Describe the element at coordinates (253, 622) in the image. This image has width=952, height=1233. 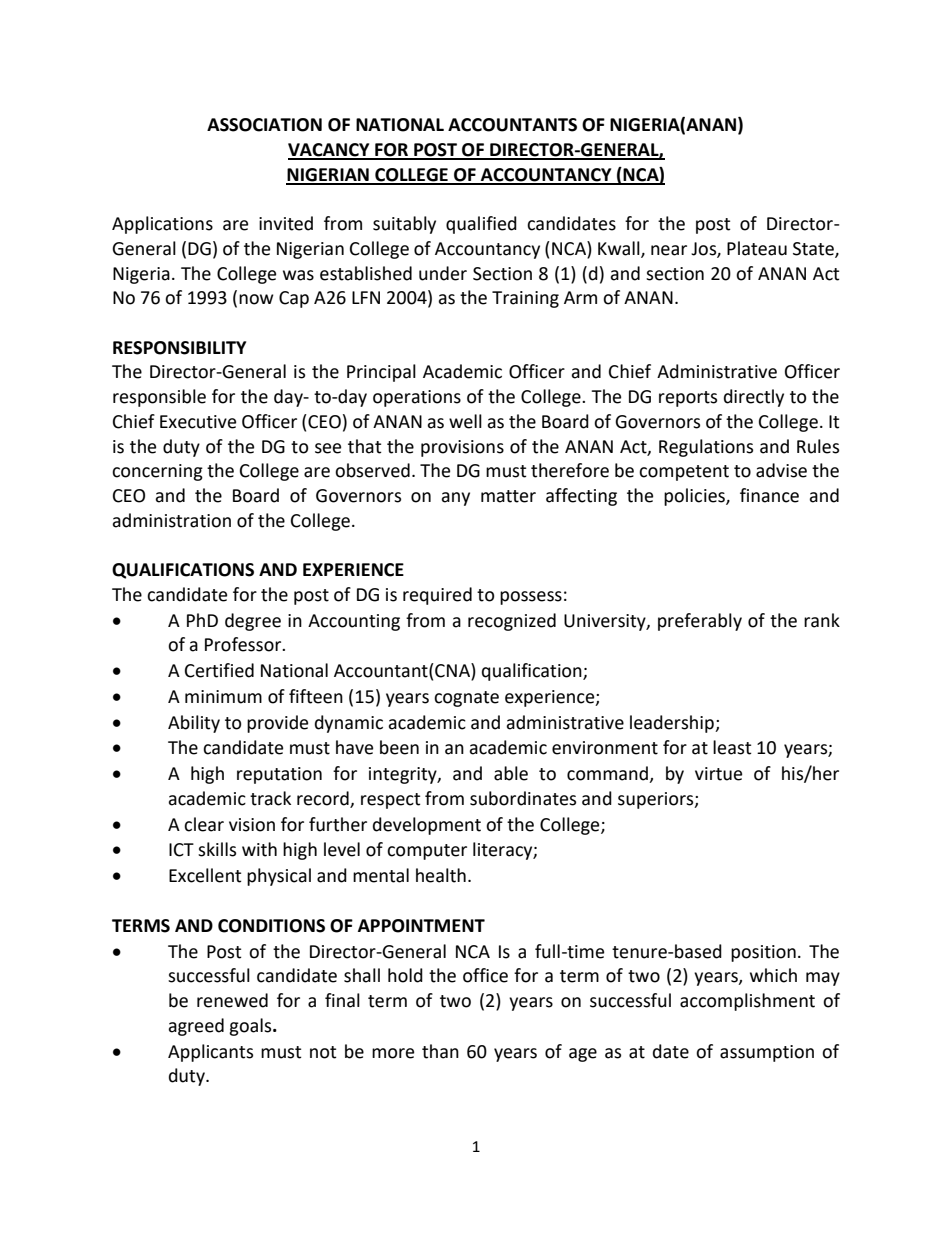
I see `degree` at that location.
